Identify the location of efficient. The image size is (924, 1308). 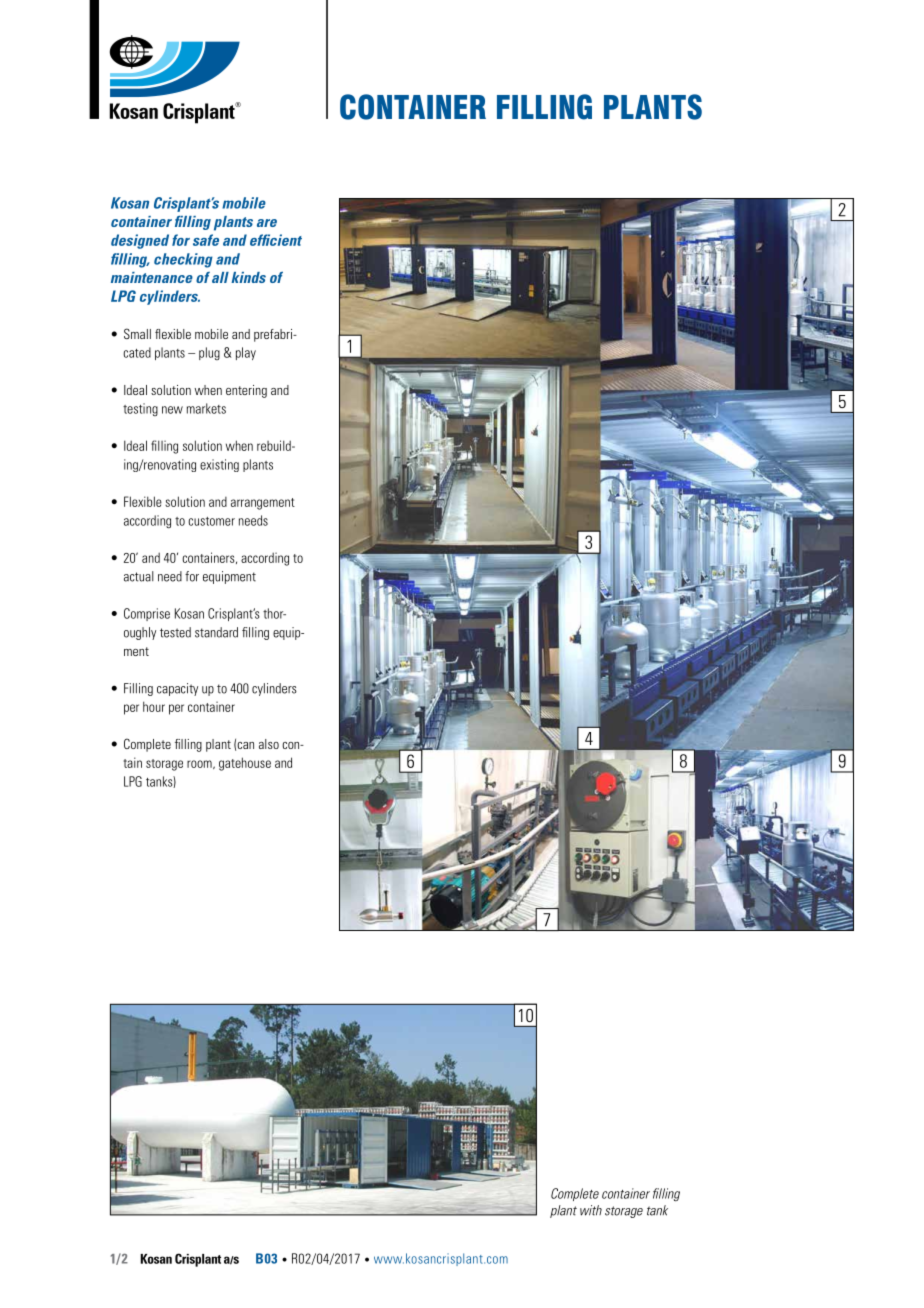
(276, 240).
